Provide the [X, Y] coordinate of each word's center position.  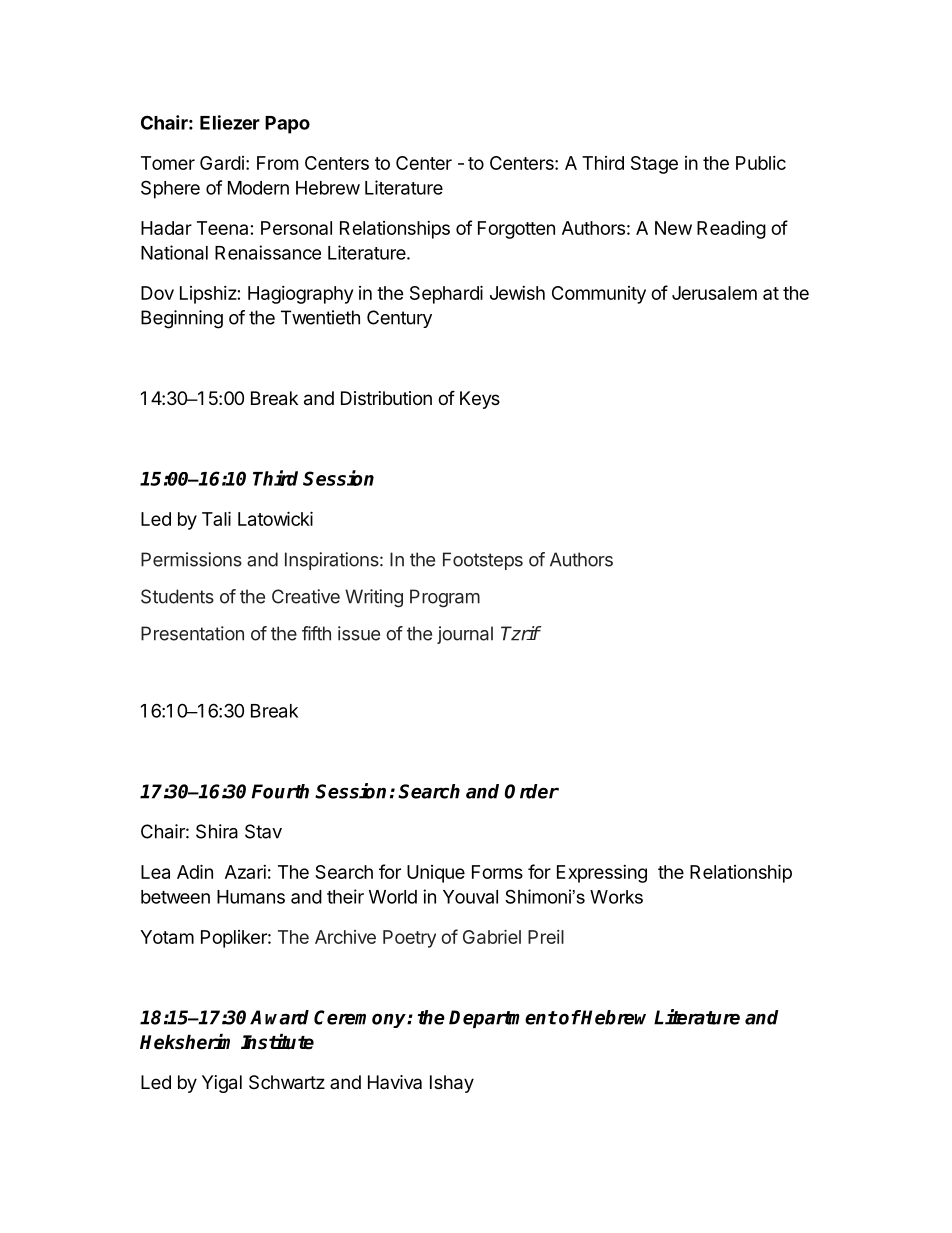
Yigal [222, 1084]
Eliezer [230, 122]
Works [616, 897]
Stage [654, 165]
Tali [216, 518]
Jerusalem [714, 293]
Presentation [192, 633]
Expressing [602, 874]
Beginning [182, 319]
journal [465, 635]
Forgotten [516, 230]
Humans [251, 897]
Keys [480, 400]
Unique [436, 874]
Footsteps [483, 561]
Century [399, 319]
